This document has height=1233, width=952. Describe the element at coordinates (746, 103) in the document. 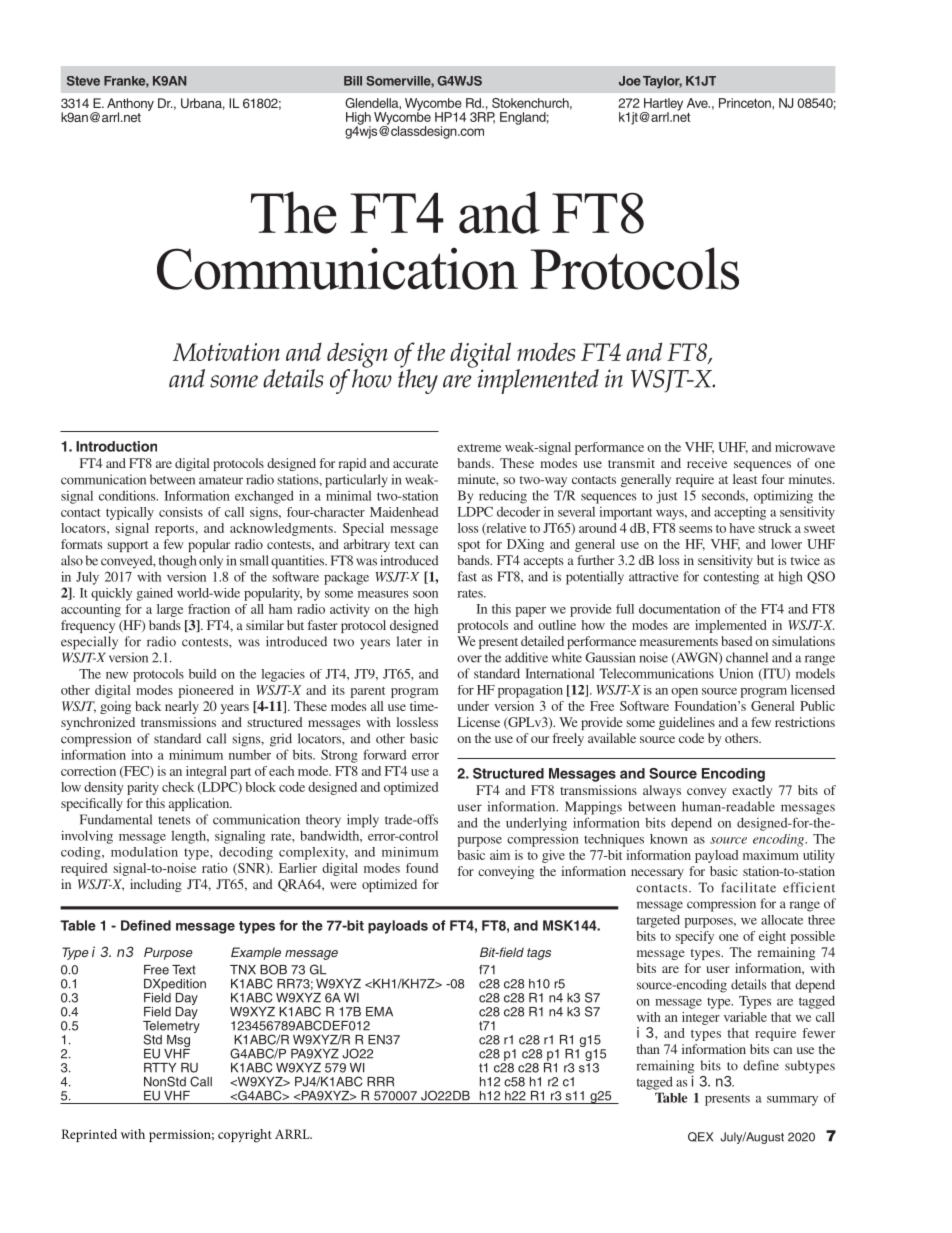

I see `Princeton` at that location.
